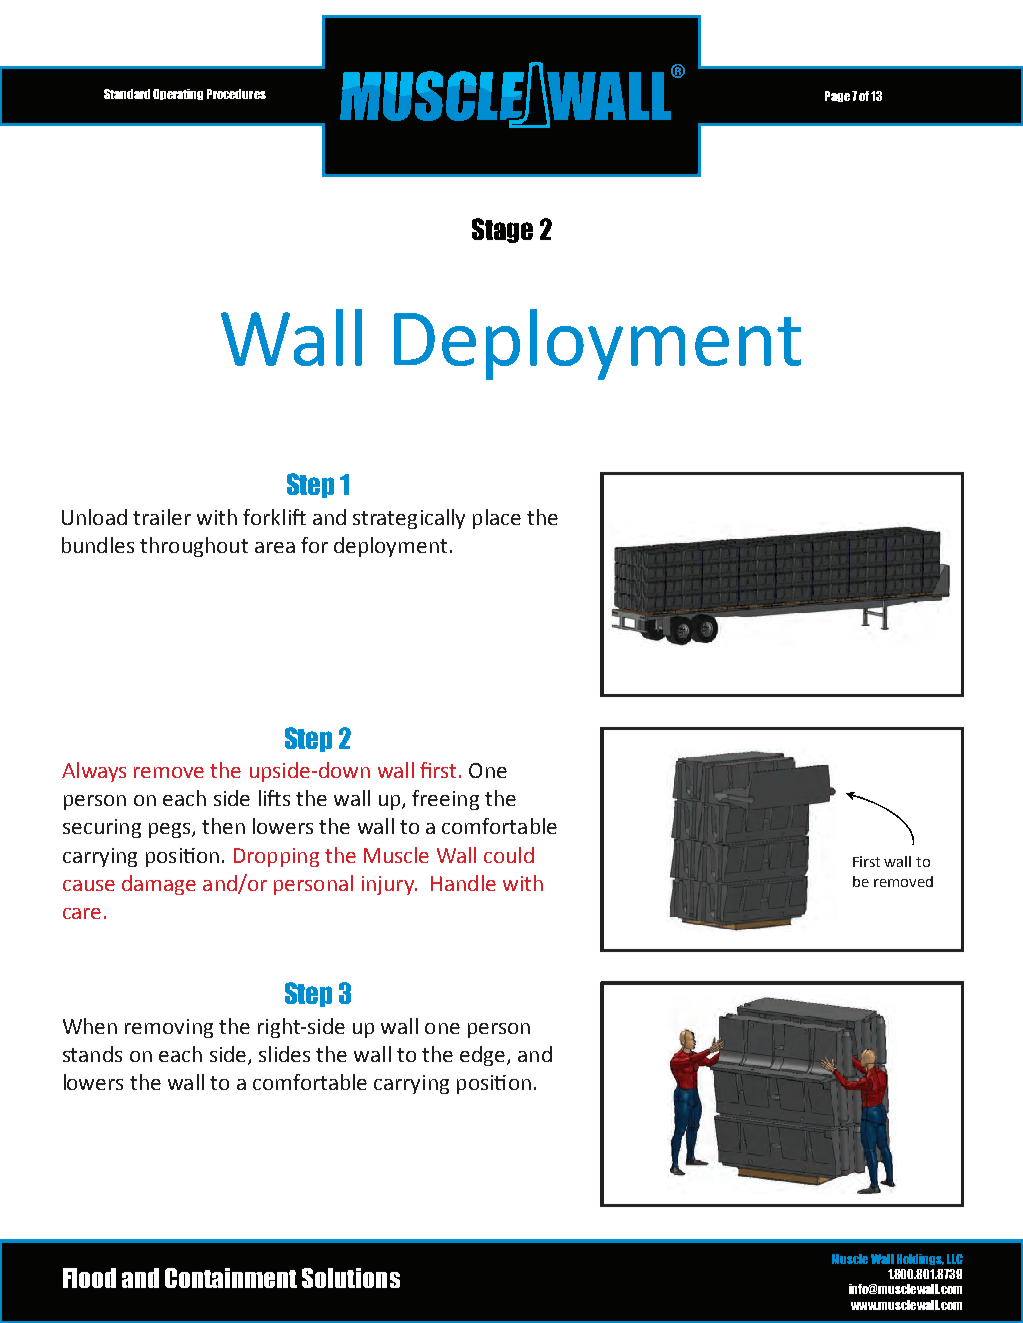 This screenshot has height=1323, width=1023. I want to click on freeing, so click(445, 800).
